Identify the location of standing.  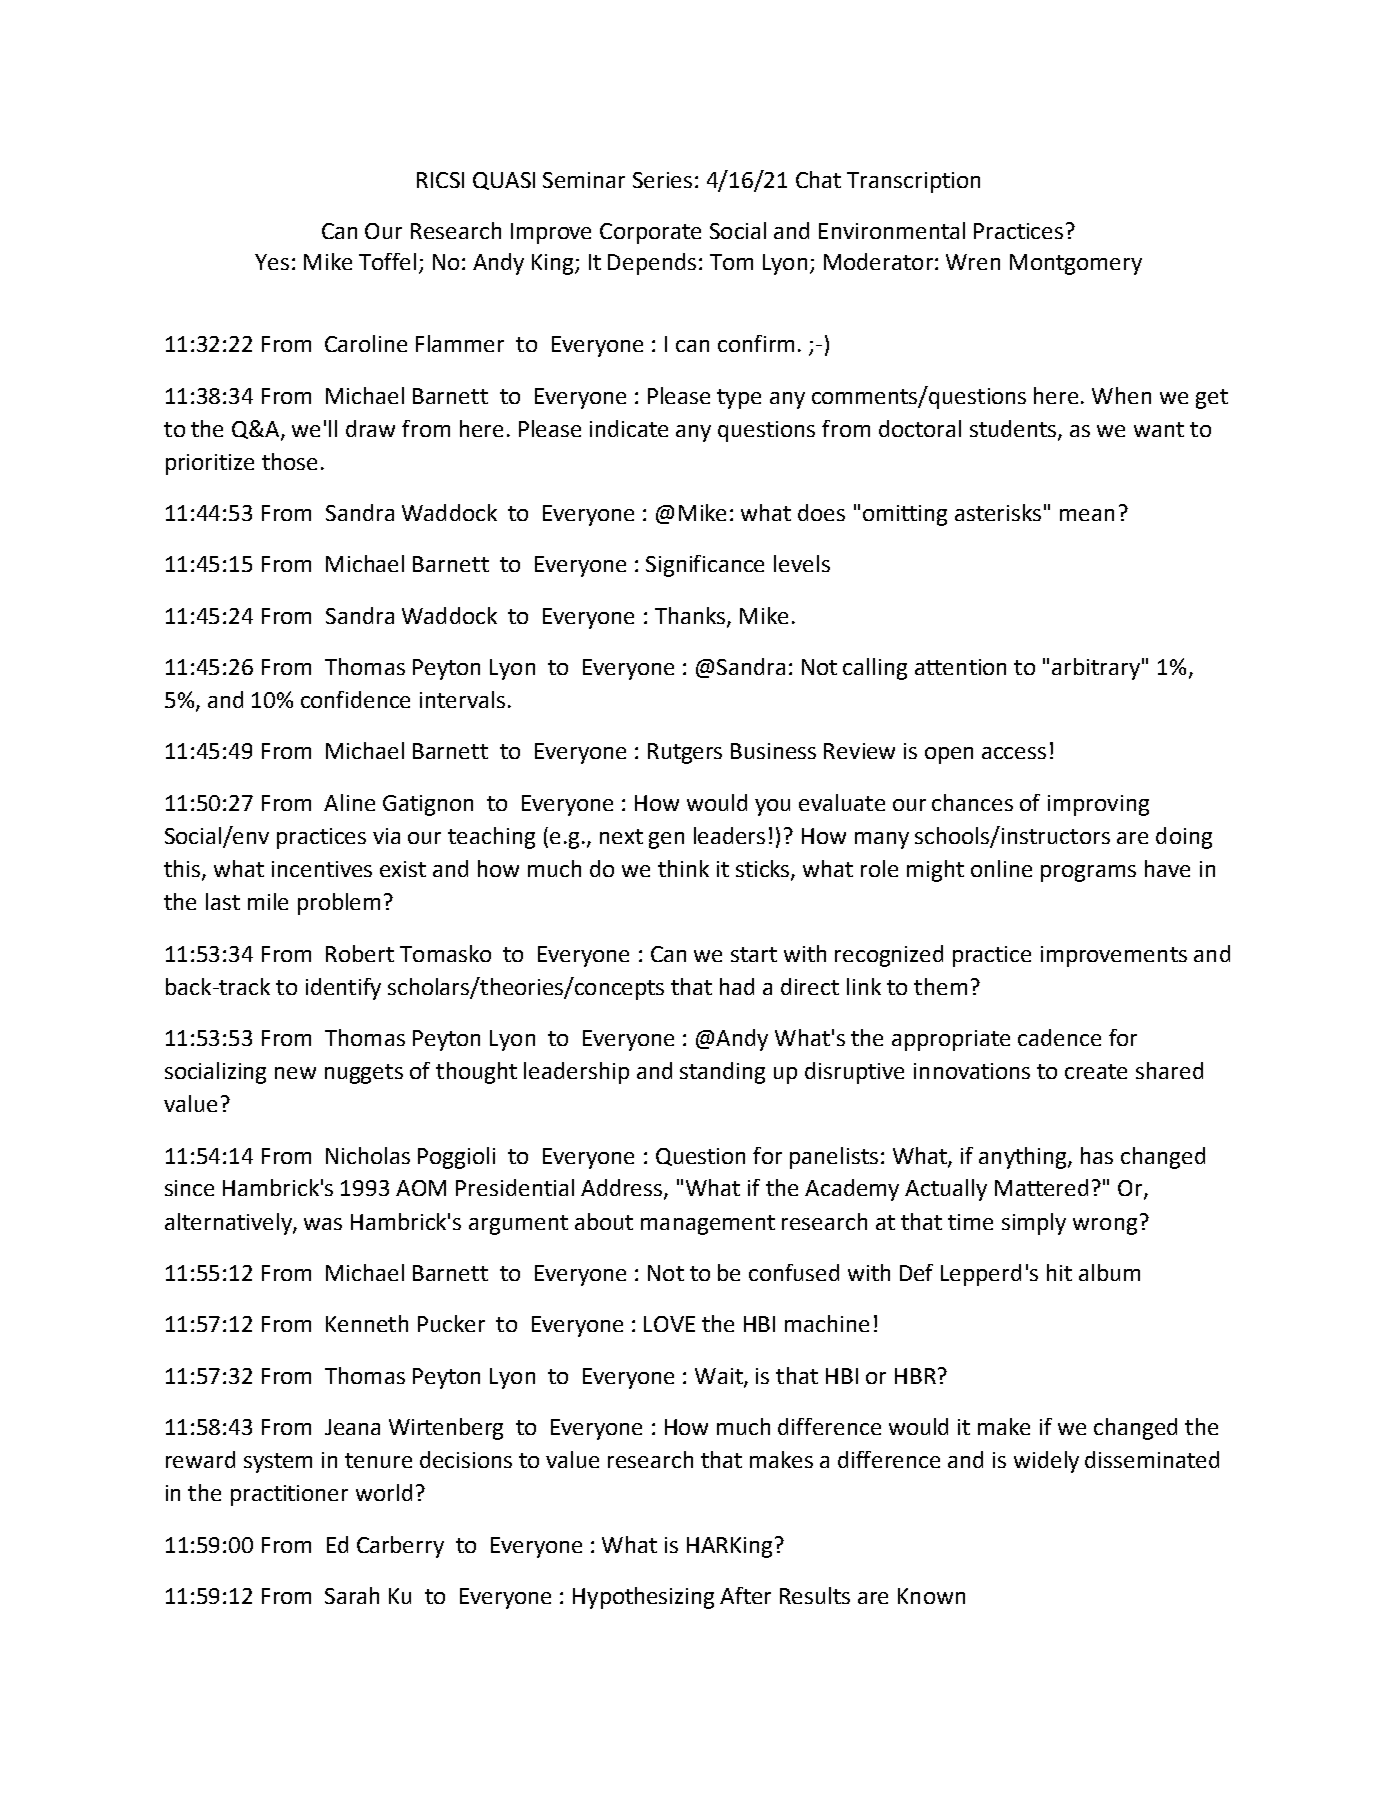
(722, 1073).
